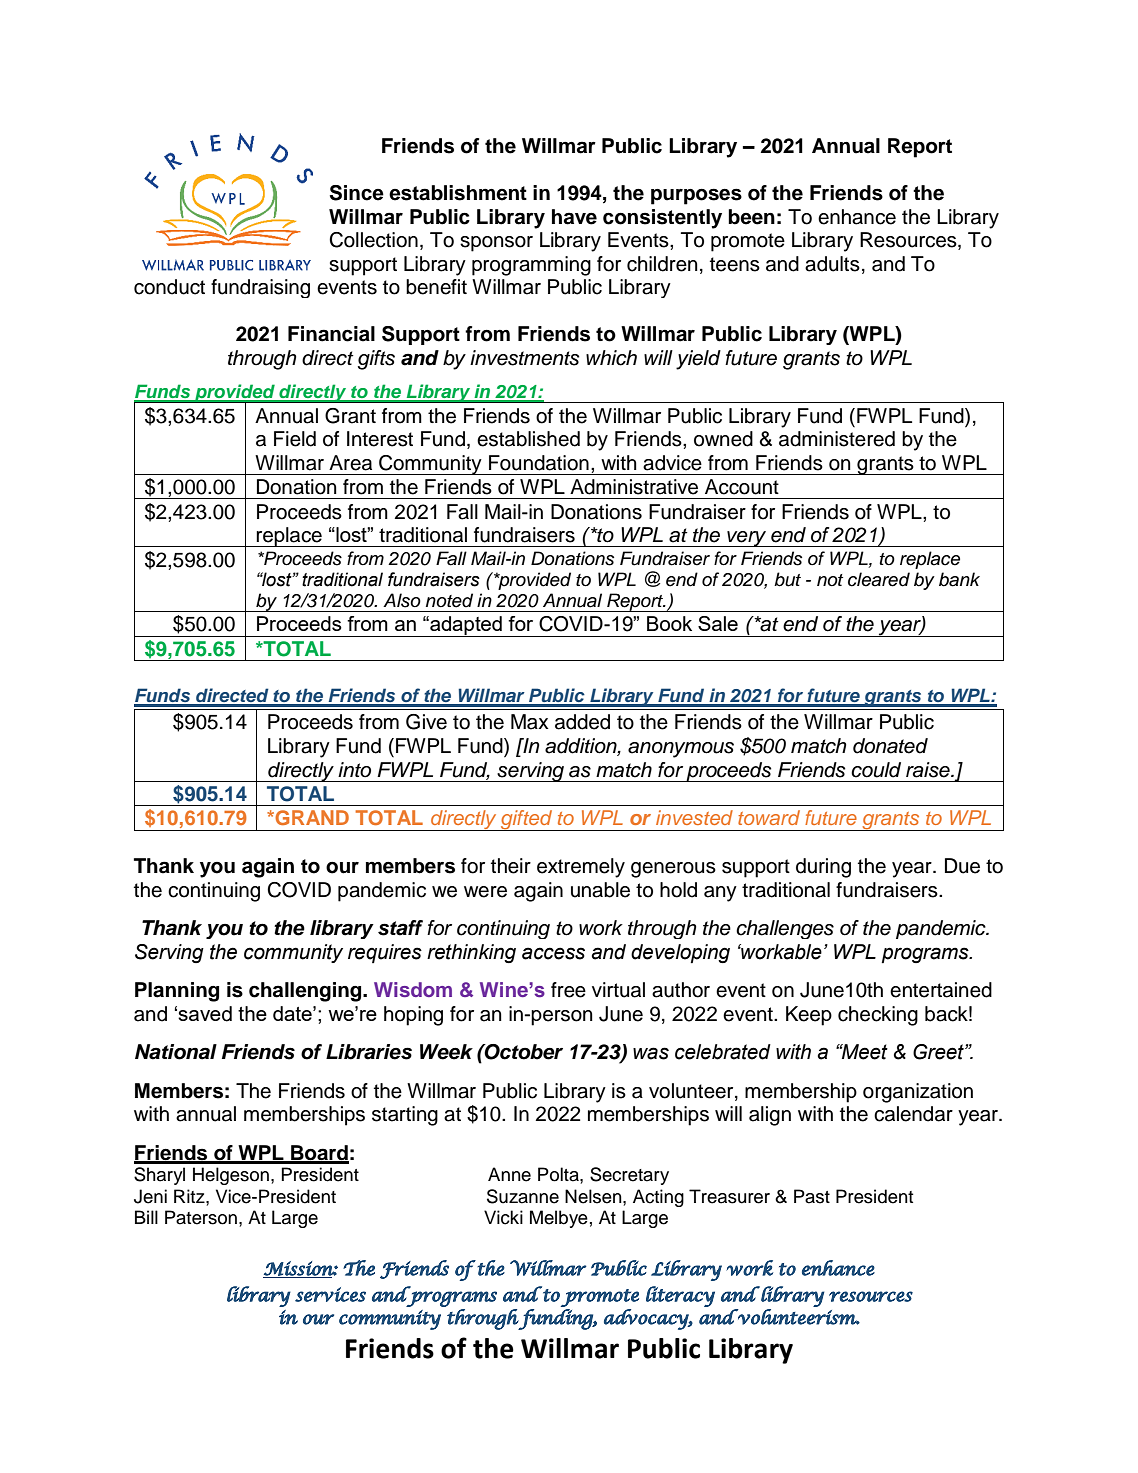  What do you see at coordinates (503, 1217) in the document?
I see `Vicki` at bounding box center [503, 1217].
